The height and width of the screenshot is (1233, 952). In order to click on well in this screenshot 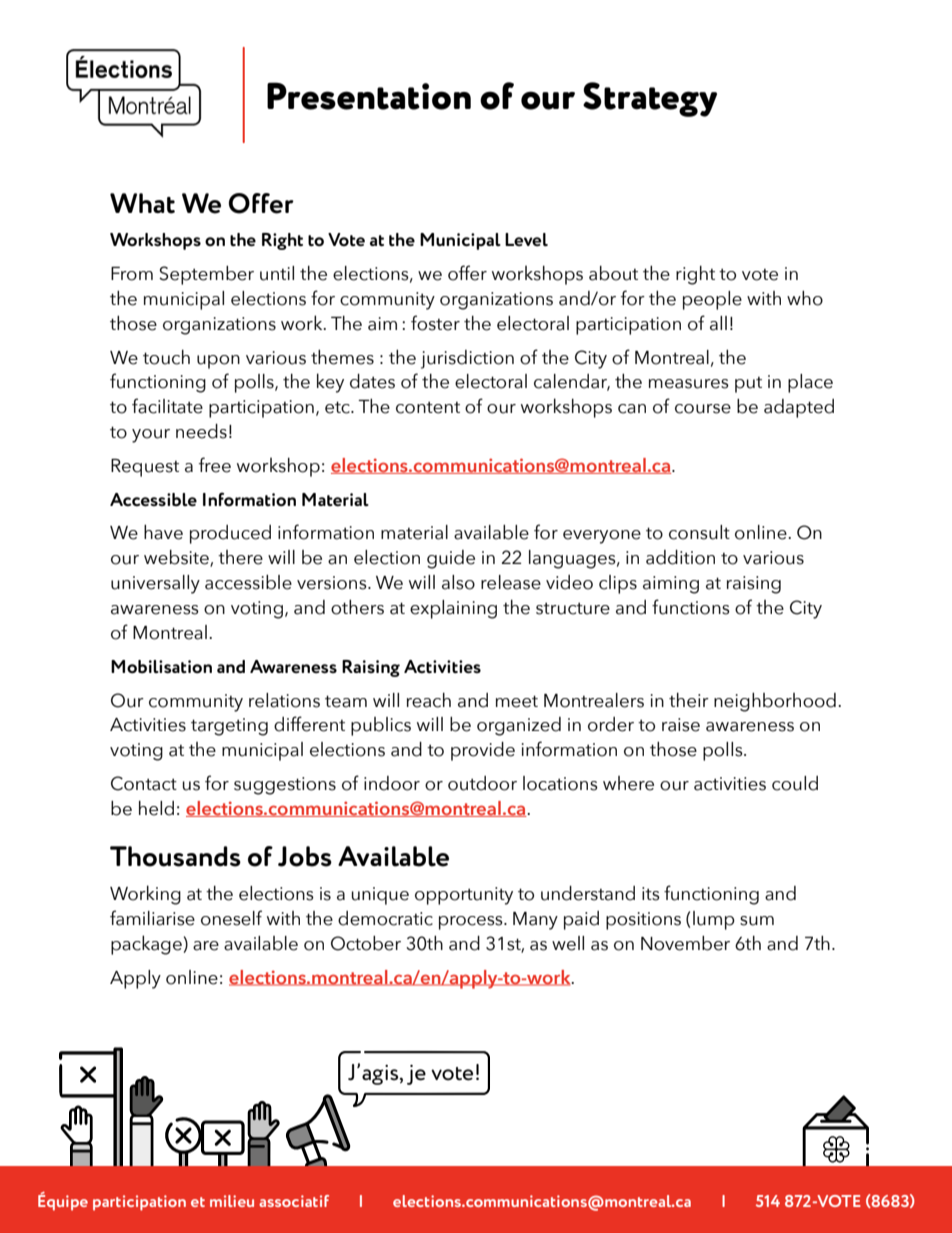, I will do `click(568, 943)`.
